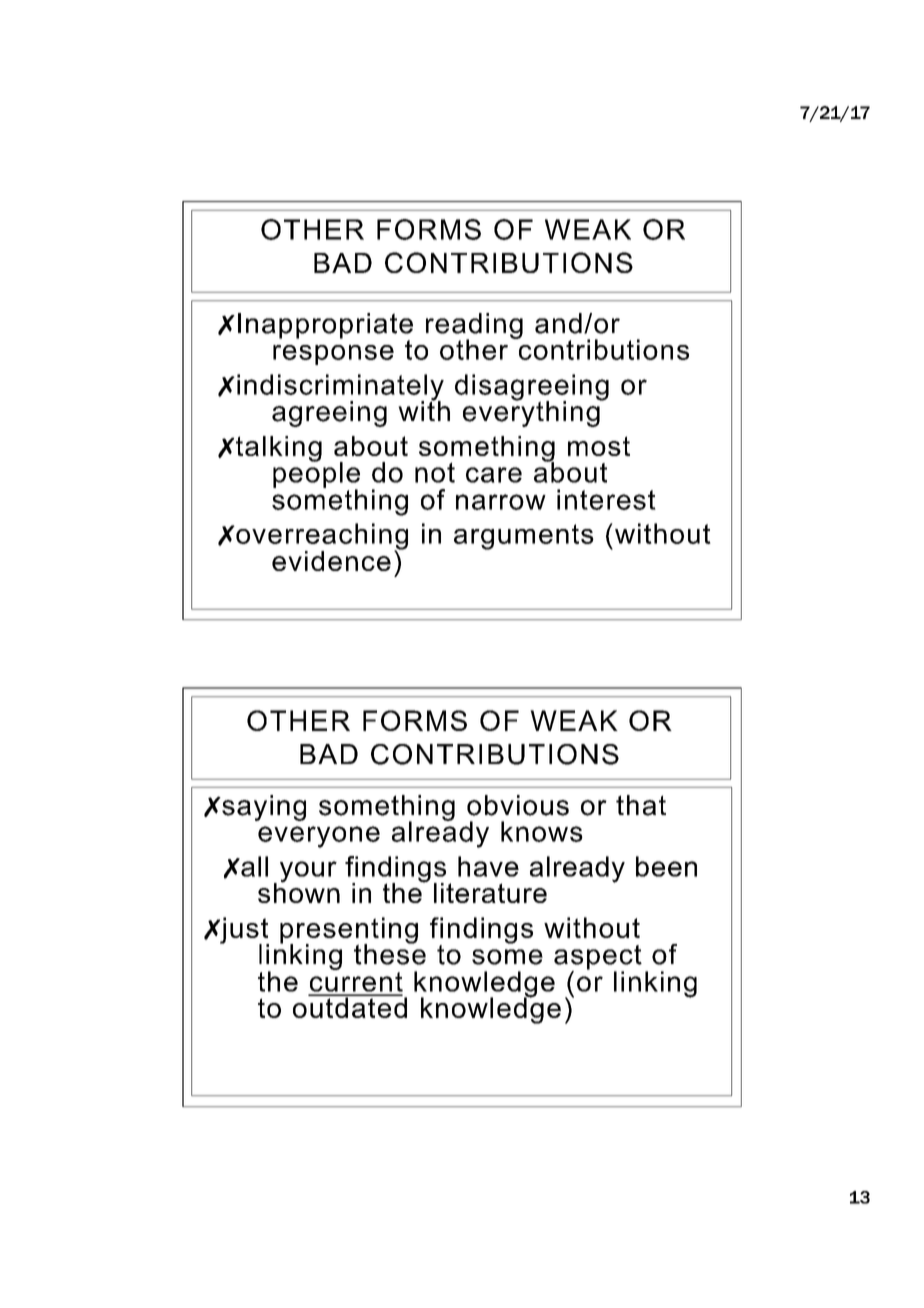 The width and height of the screenshot is (924, 1308). Describe the element at coordinates (263, 808) in the screenshot. I see `saying` at that location.
